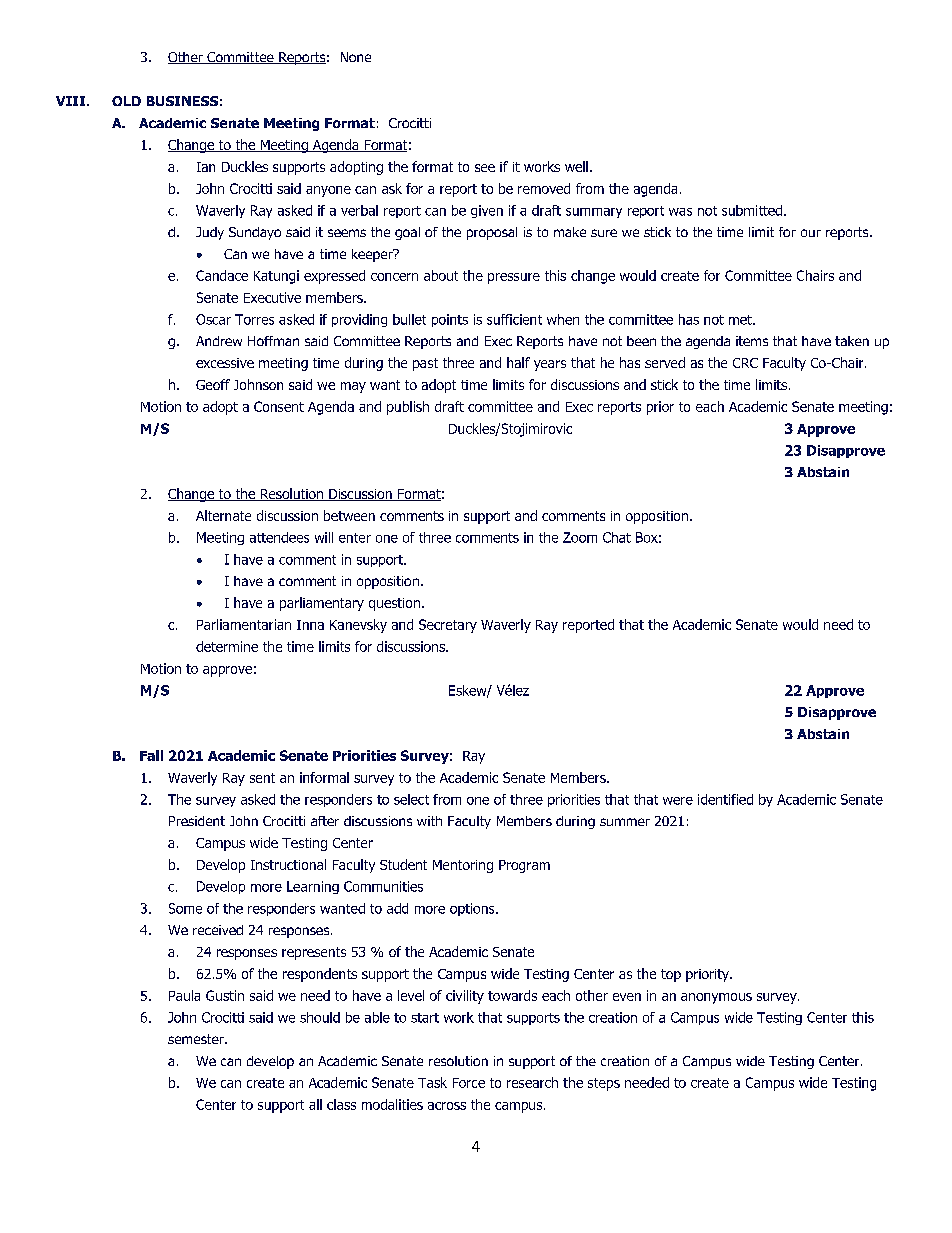 This document has width=952, height=1233. I want to click on semester, so click(197, 1039).
